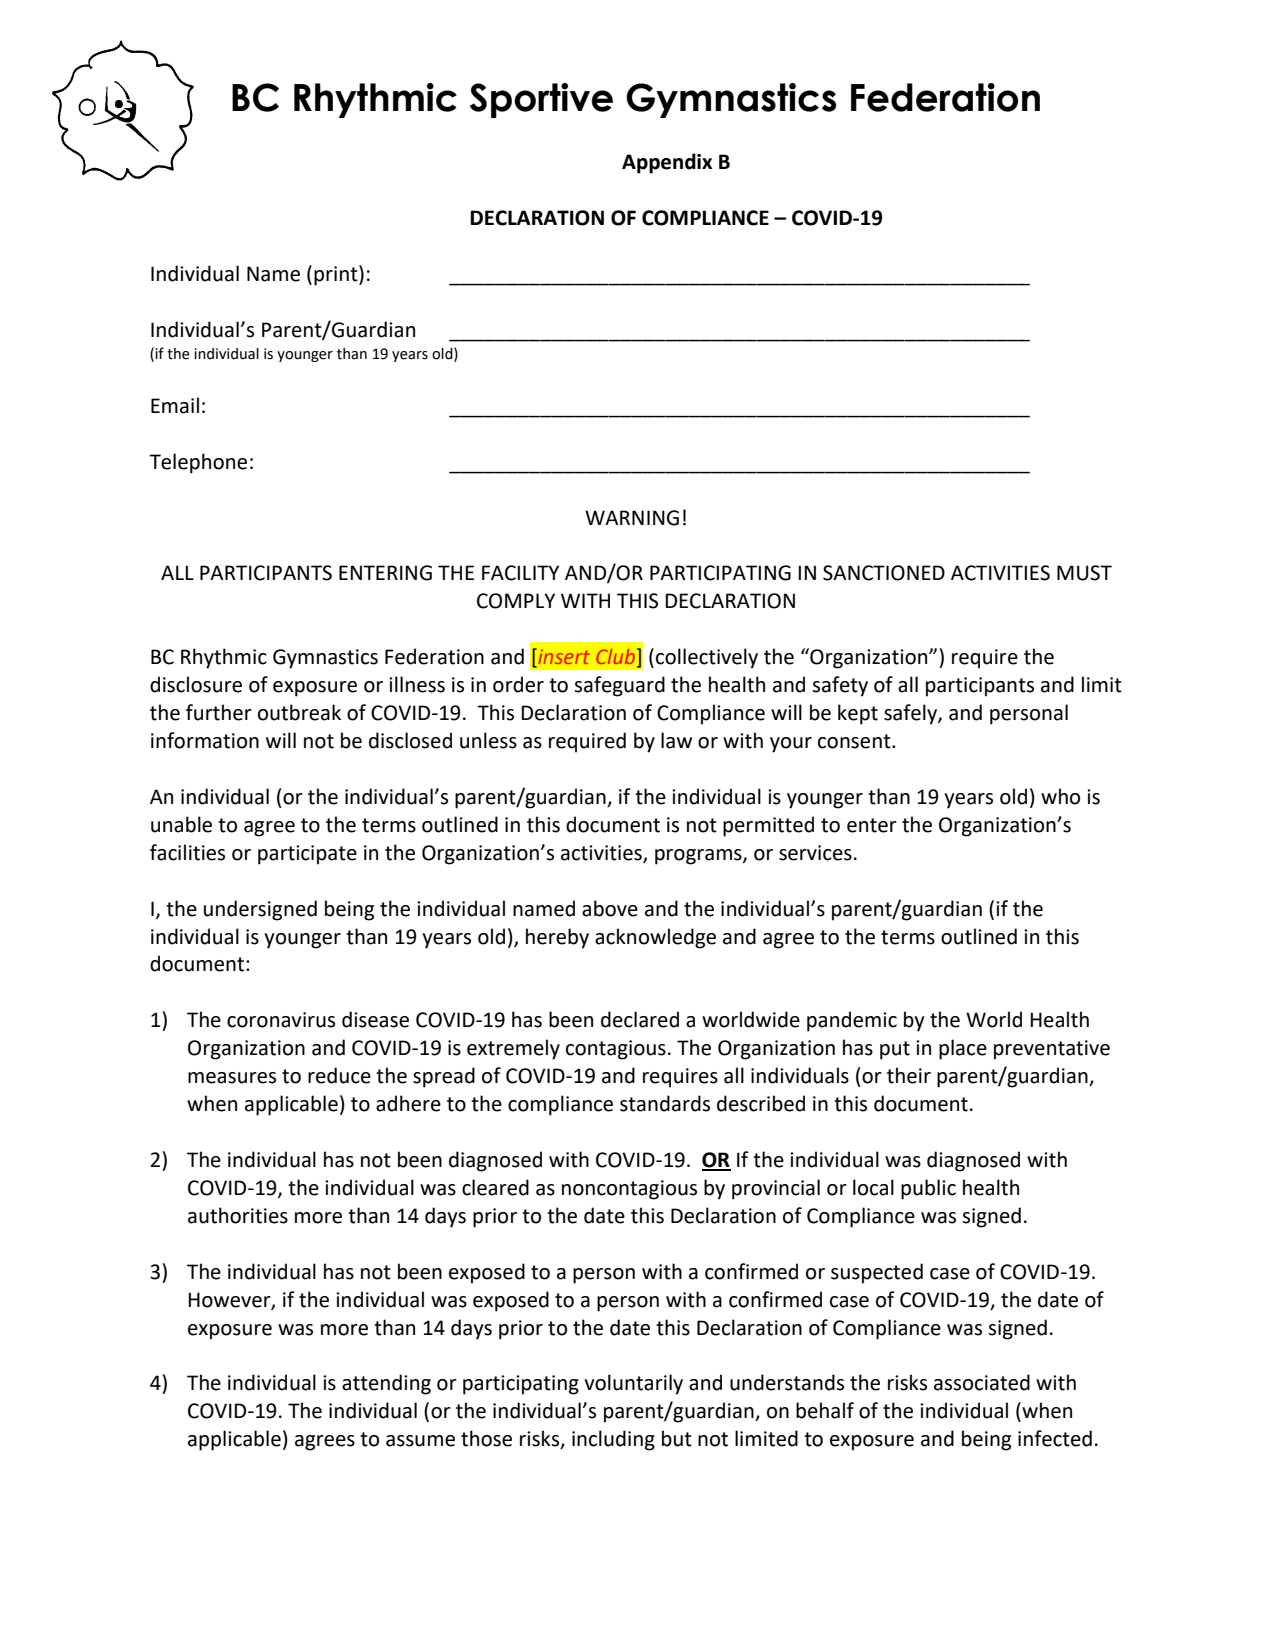 The width and height of the screenshot is (1273, 1647). I want to click on Appendix, so click(667, 163).
